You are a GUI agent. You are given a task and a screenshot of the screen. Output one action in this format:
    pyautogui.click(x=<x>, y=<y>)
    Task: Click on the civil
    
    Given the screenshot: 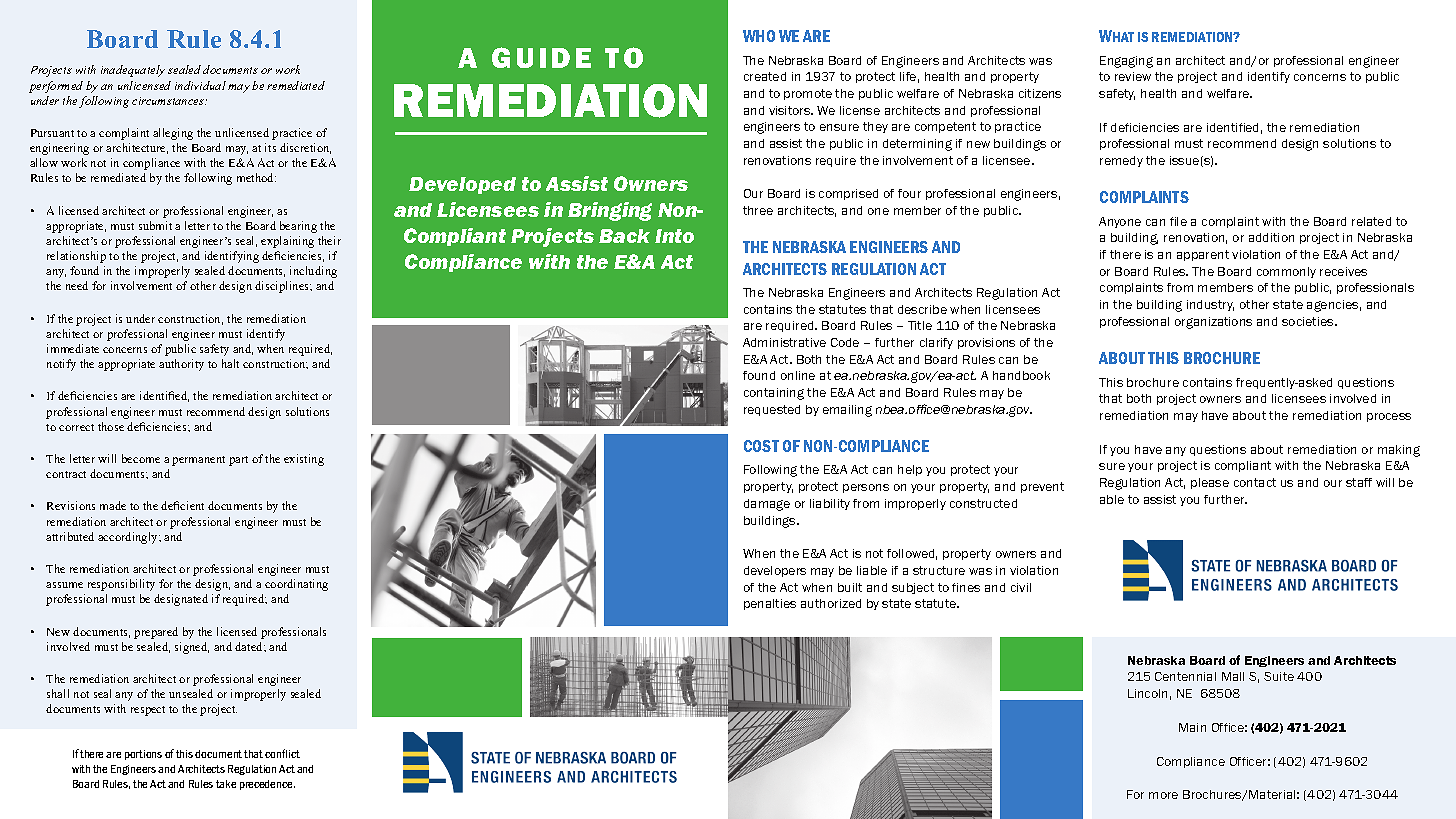 What is the action you would take?
    pyautogui.click(x=1021, y=587)
